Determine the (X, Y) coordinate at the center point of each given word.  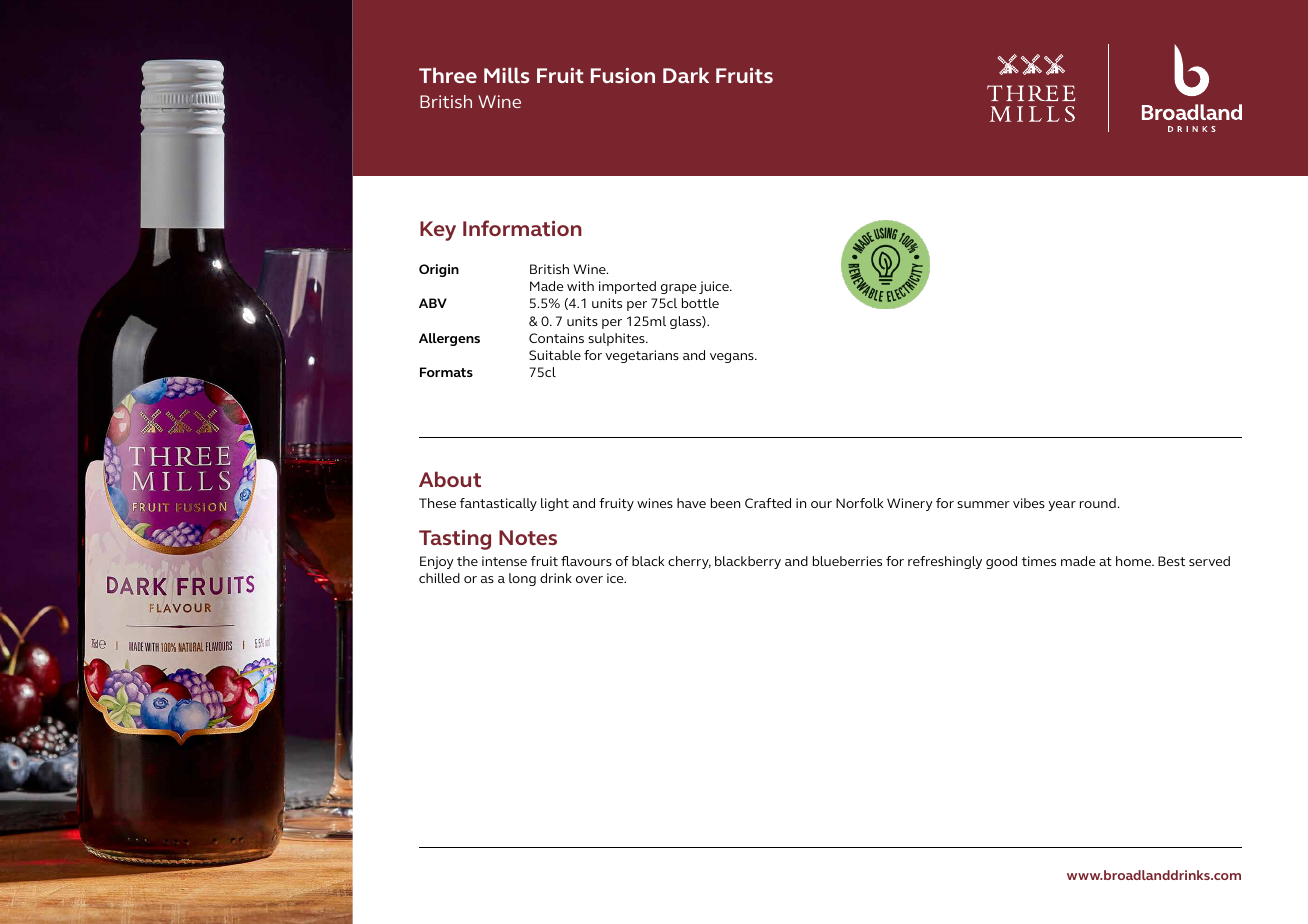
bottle (700, 303)
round (1098, 503)
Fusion (623, 75)
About (450, 479)
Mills (506, 75)
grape (679, 289)
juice (715, 287)
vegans (733, 358)
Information (522, 228)
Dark (686, 75)
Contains (556, 338)
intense (504, 561)
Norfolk (859, 503)
